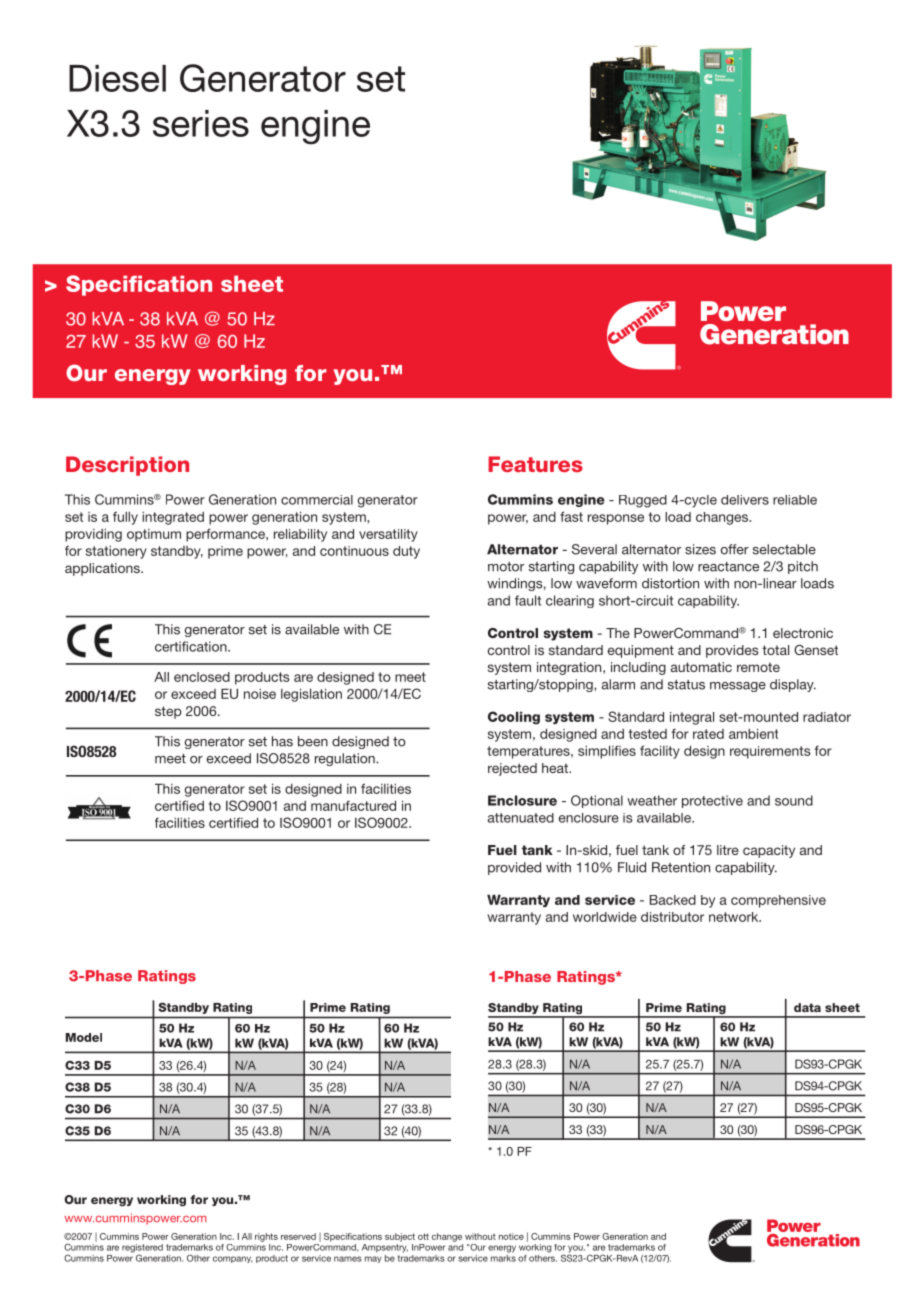 This screenshot has width=924, height=1308. I want to click on Diesel, so click(117, 78).
